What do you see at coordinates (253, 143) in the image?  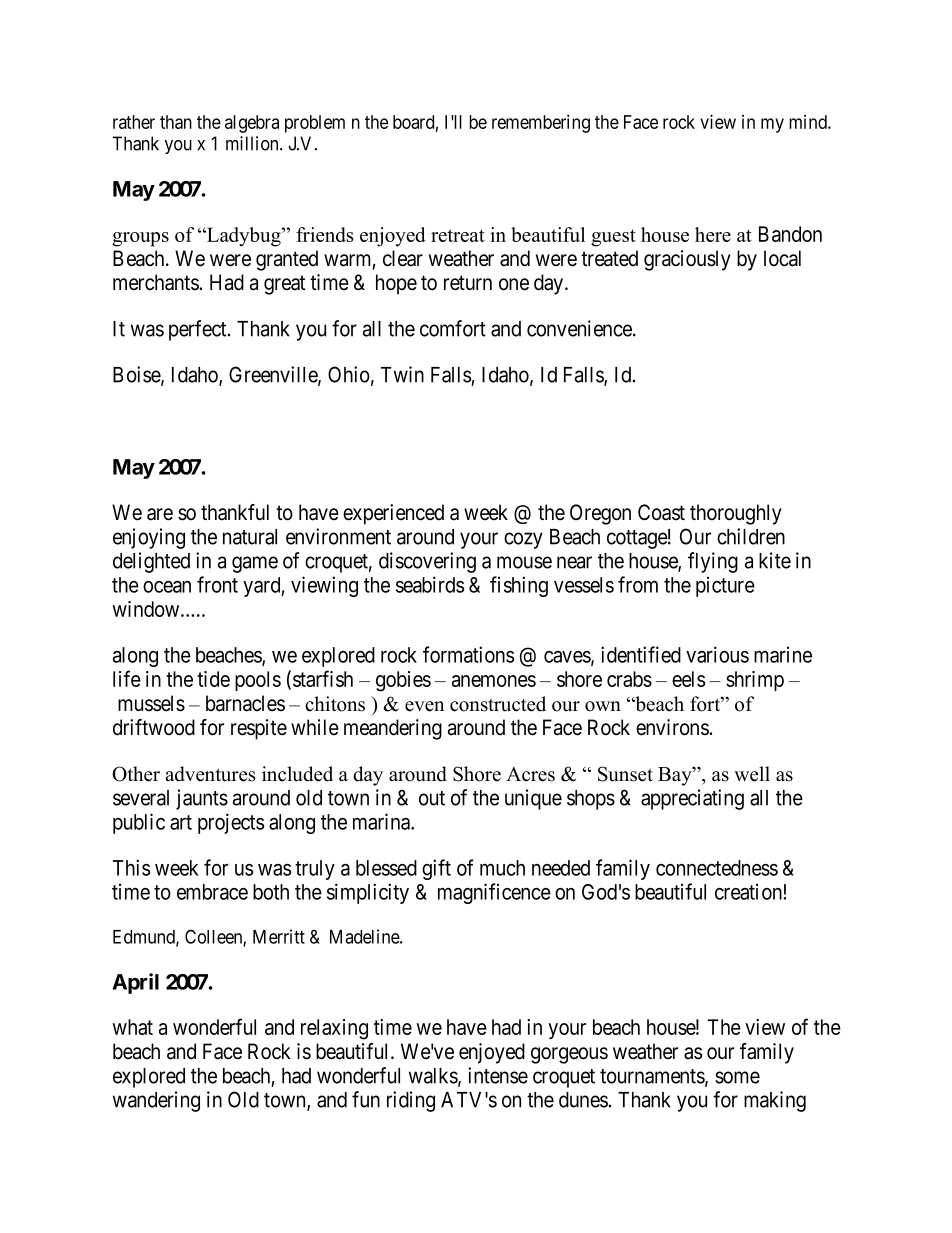 I see `million` at bounding box center [253, 143].
